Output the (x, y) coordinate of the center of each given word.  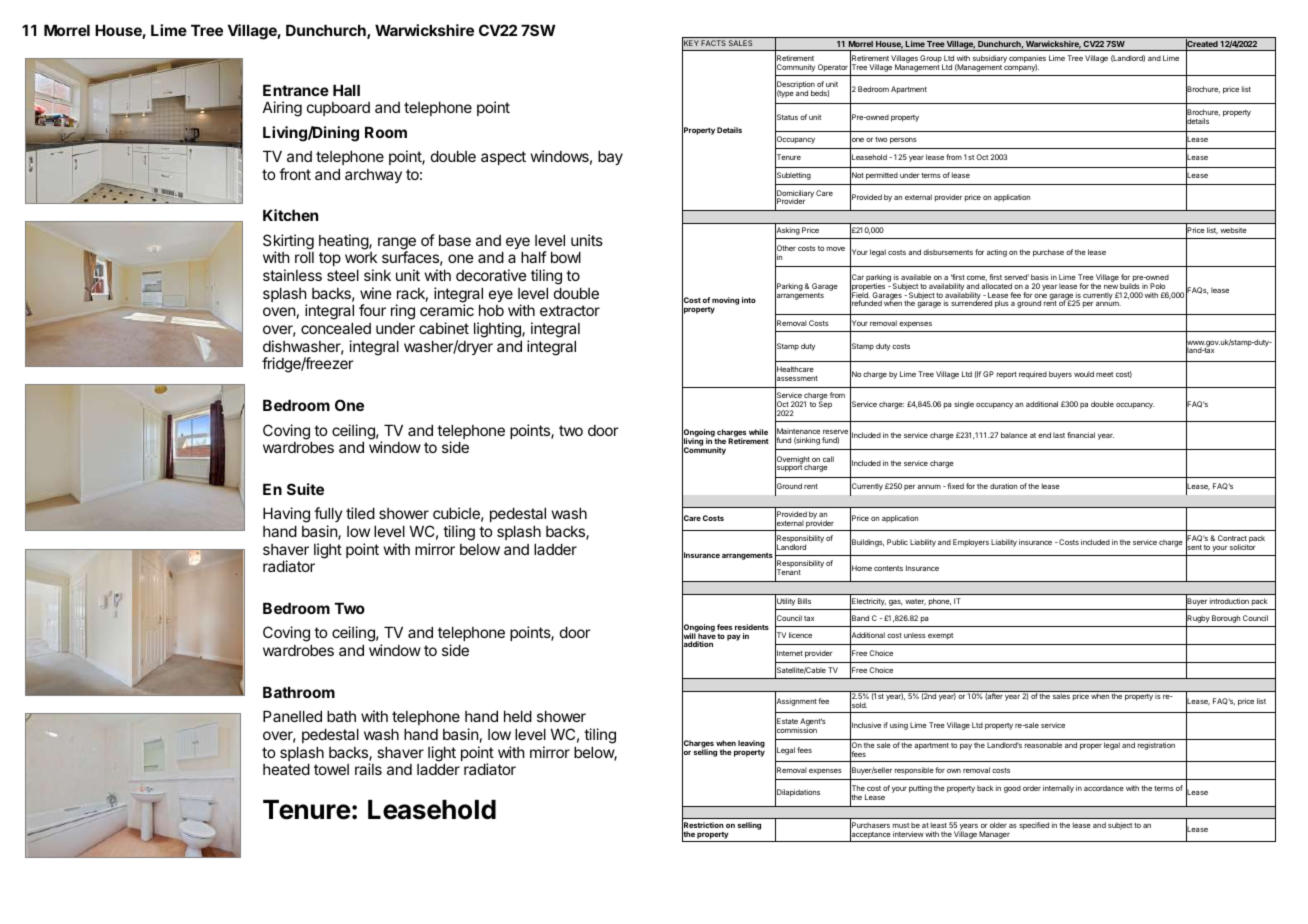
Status (786, 117)
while (758, 432)
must (901, 825)
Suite (305, 489)
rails (368, 769)
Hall (346, 90)
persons (903, 141)
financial (1081, 435)
